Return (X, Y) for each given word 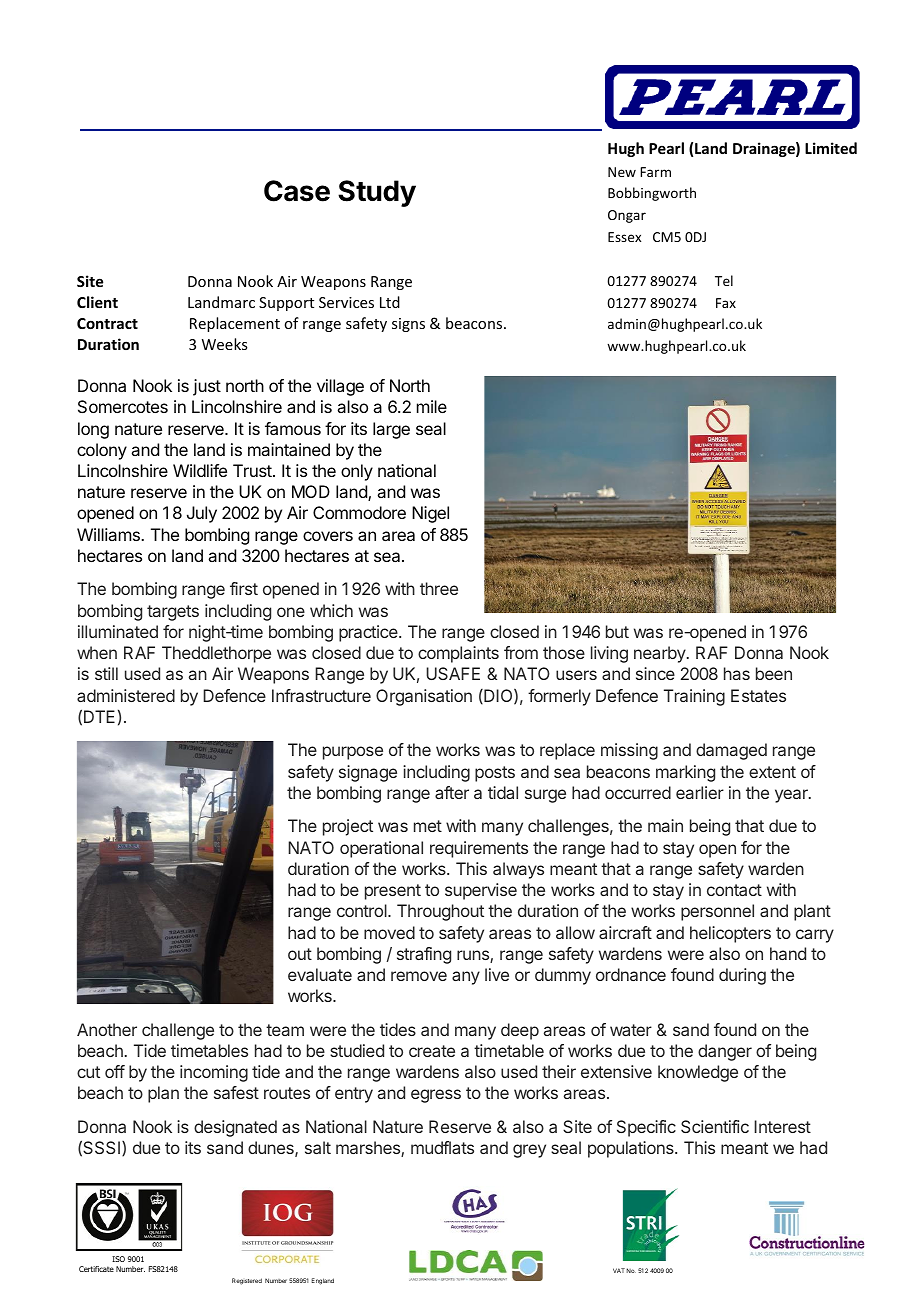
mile (432, 406)
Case (297, 191)
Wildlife (200, 470)
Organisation (424, 697)
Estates (758, 695)
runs (474, 956)
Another (107, 1029)
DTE (99, 716)
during (742, 976)
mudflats (442, 1147)
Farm (655, 172)
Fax (726, 303)
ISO (118, 1259)
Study (377, 193)
